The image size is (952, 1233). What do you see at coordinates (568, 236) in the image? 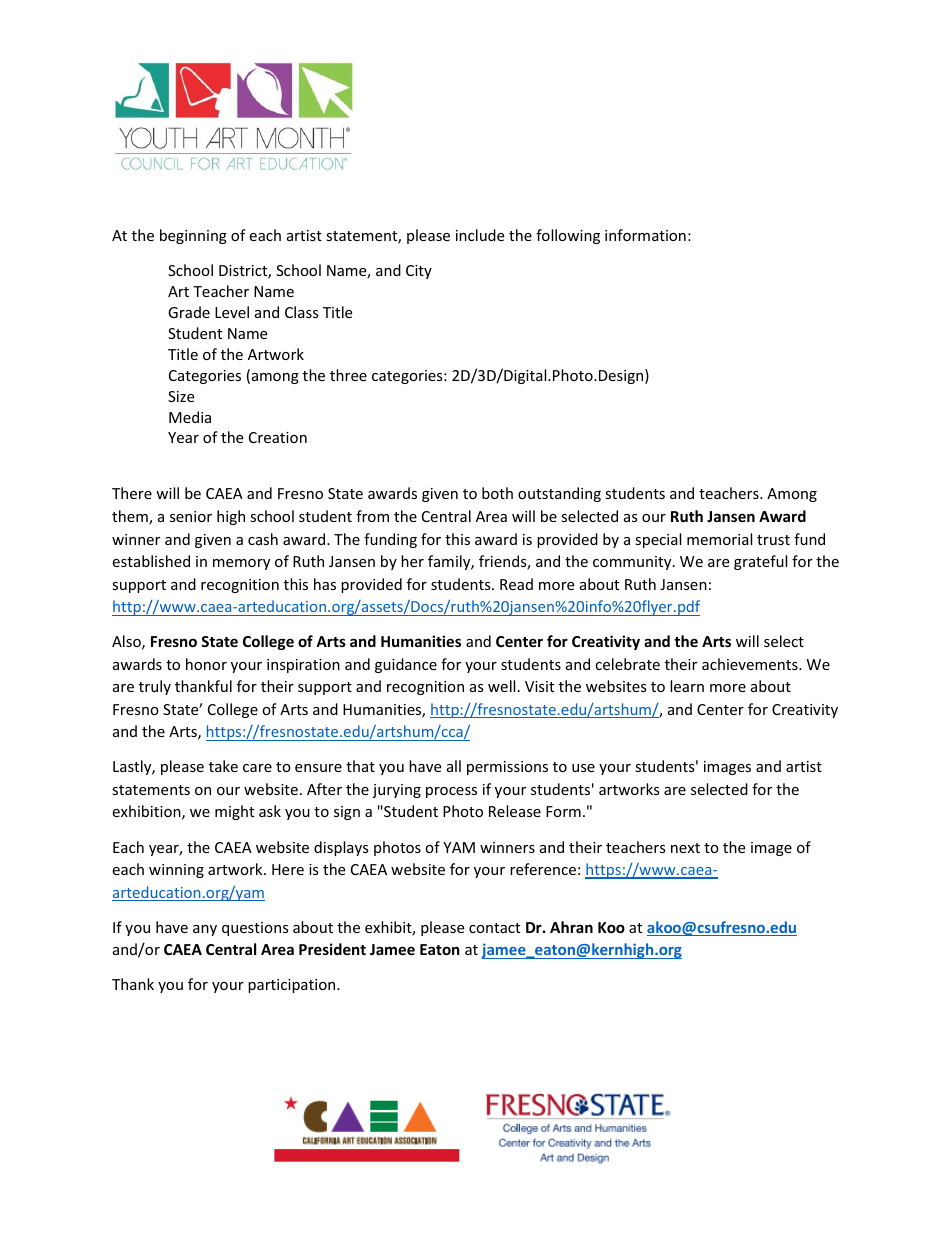
I see `following` at bounding box center [568, 236].
